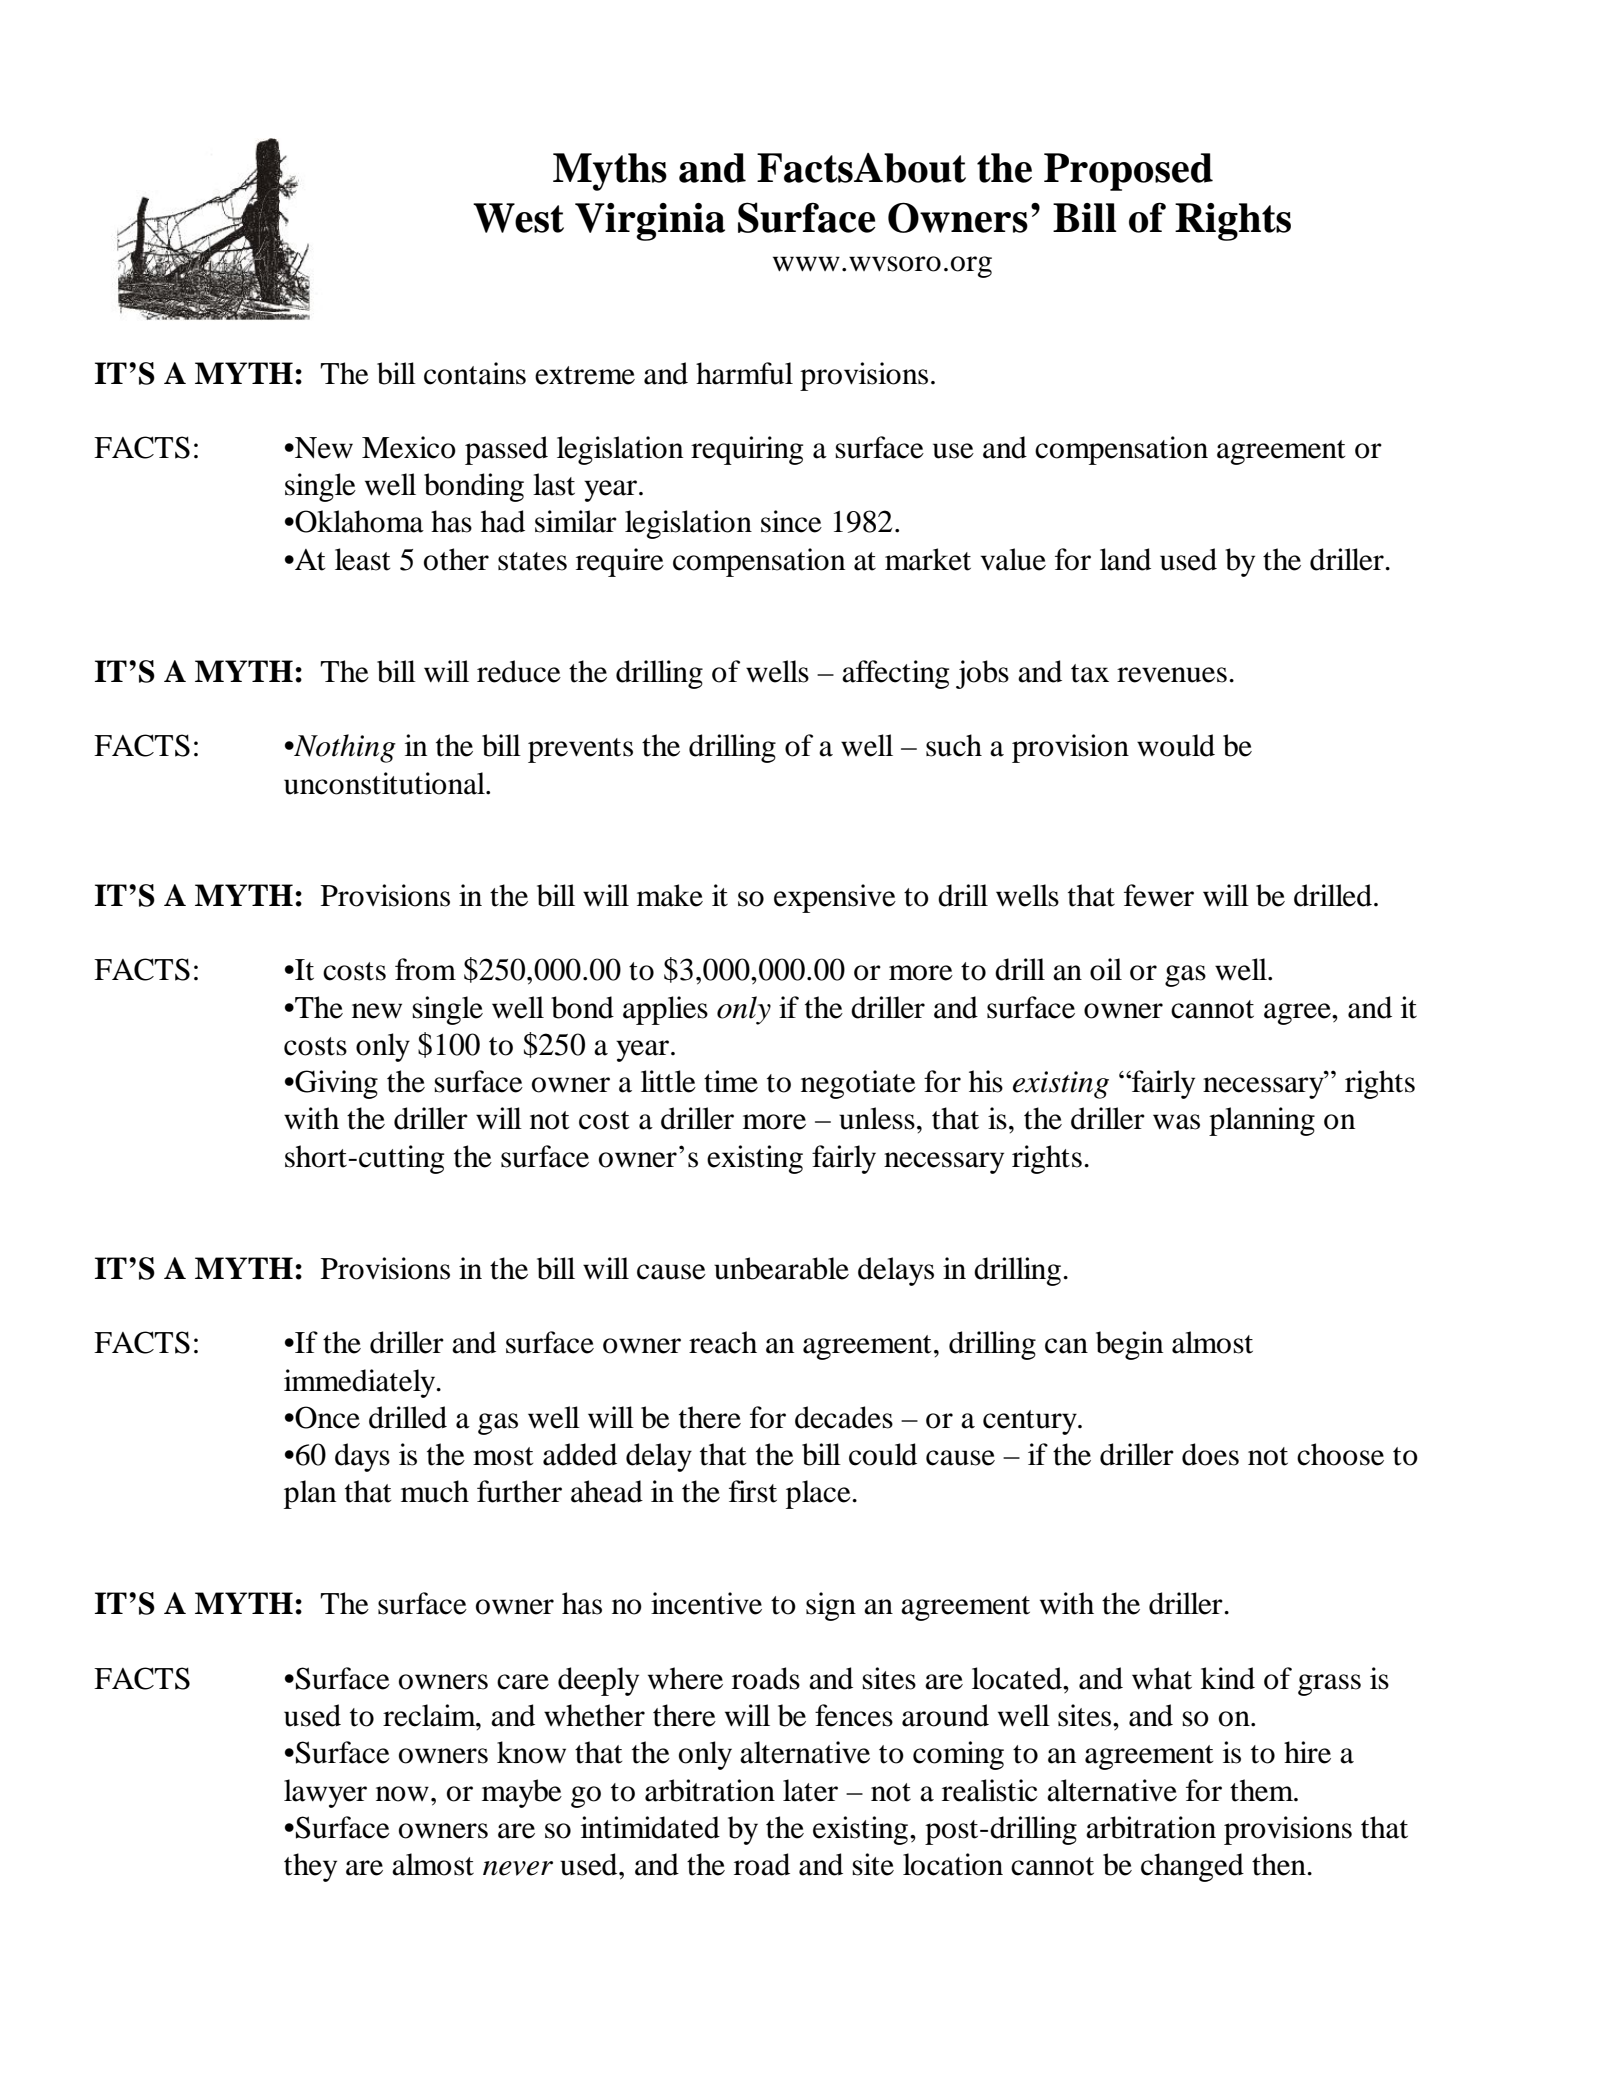 The width and height of the image is (1609, 2082). Describe the element at coordinates (1210, 1454) in the image. I see `does` at that location.
